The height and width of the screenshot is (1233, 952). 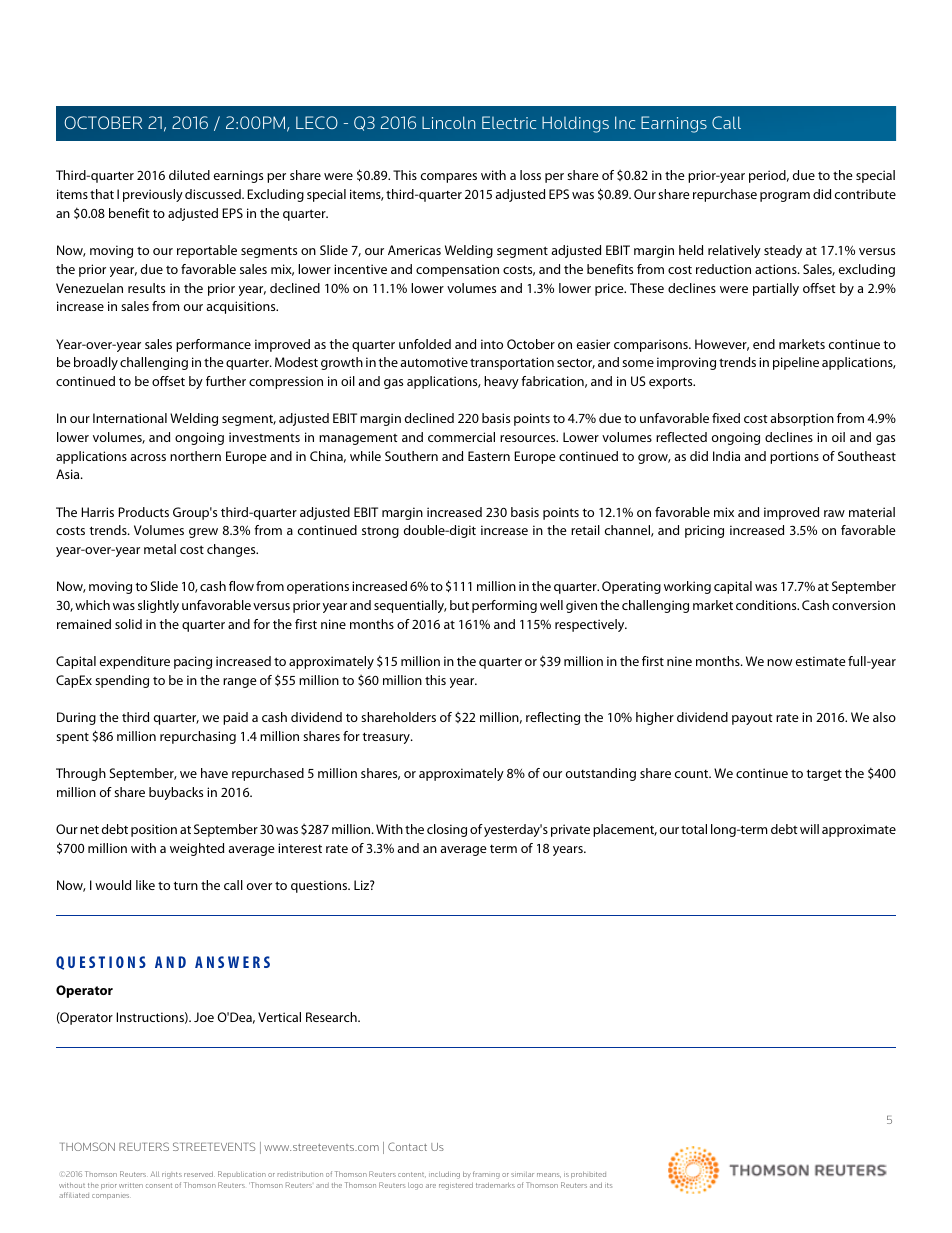 What do you see at coordinates (130, 418) in the screenshot?
I see `International` at bounding box center [130, 418].
